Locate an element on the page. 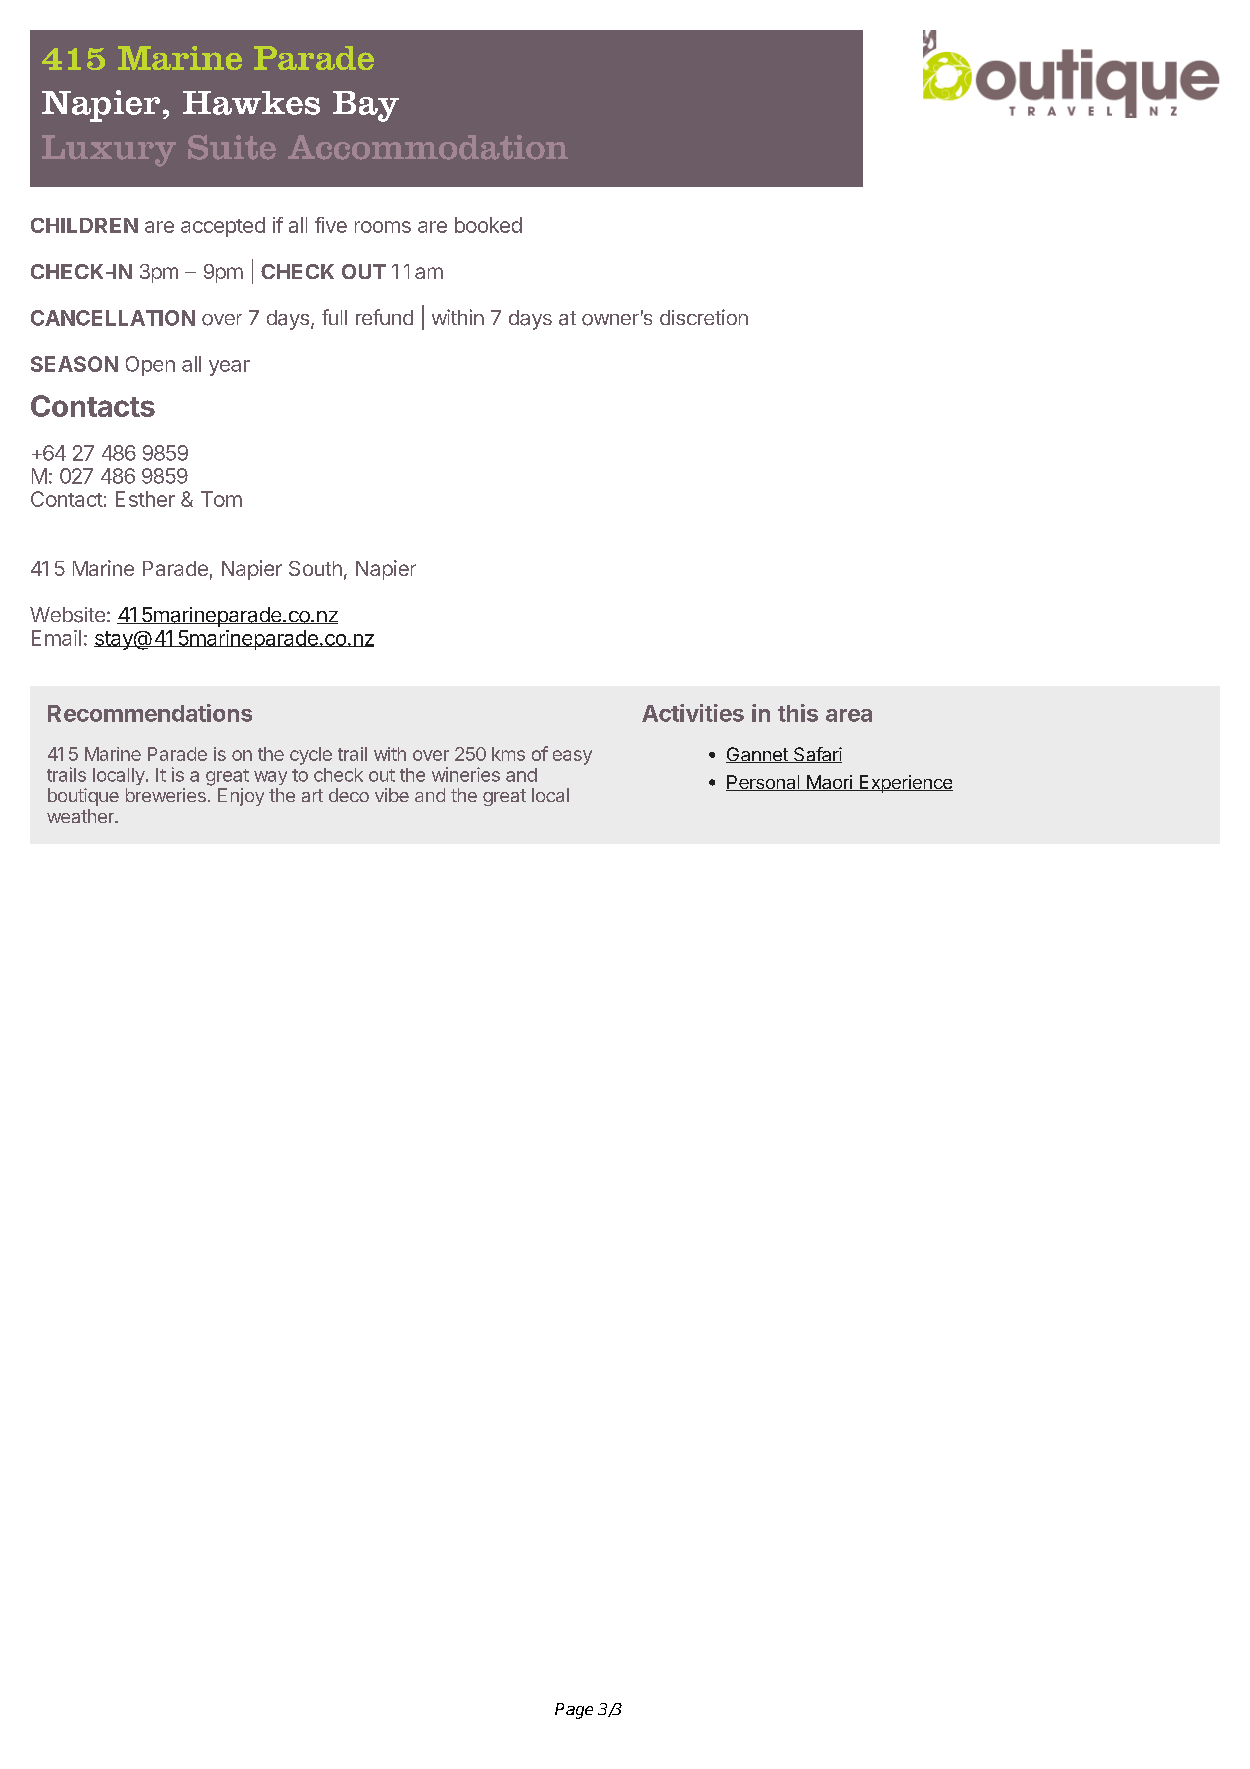 Image resolution: width=1250 pixels, height=1769 pixels. booked is located at coordinates (488, 225).
